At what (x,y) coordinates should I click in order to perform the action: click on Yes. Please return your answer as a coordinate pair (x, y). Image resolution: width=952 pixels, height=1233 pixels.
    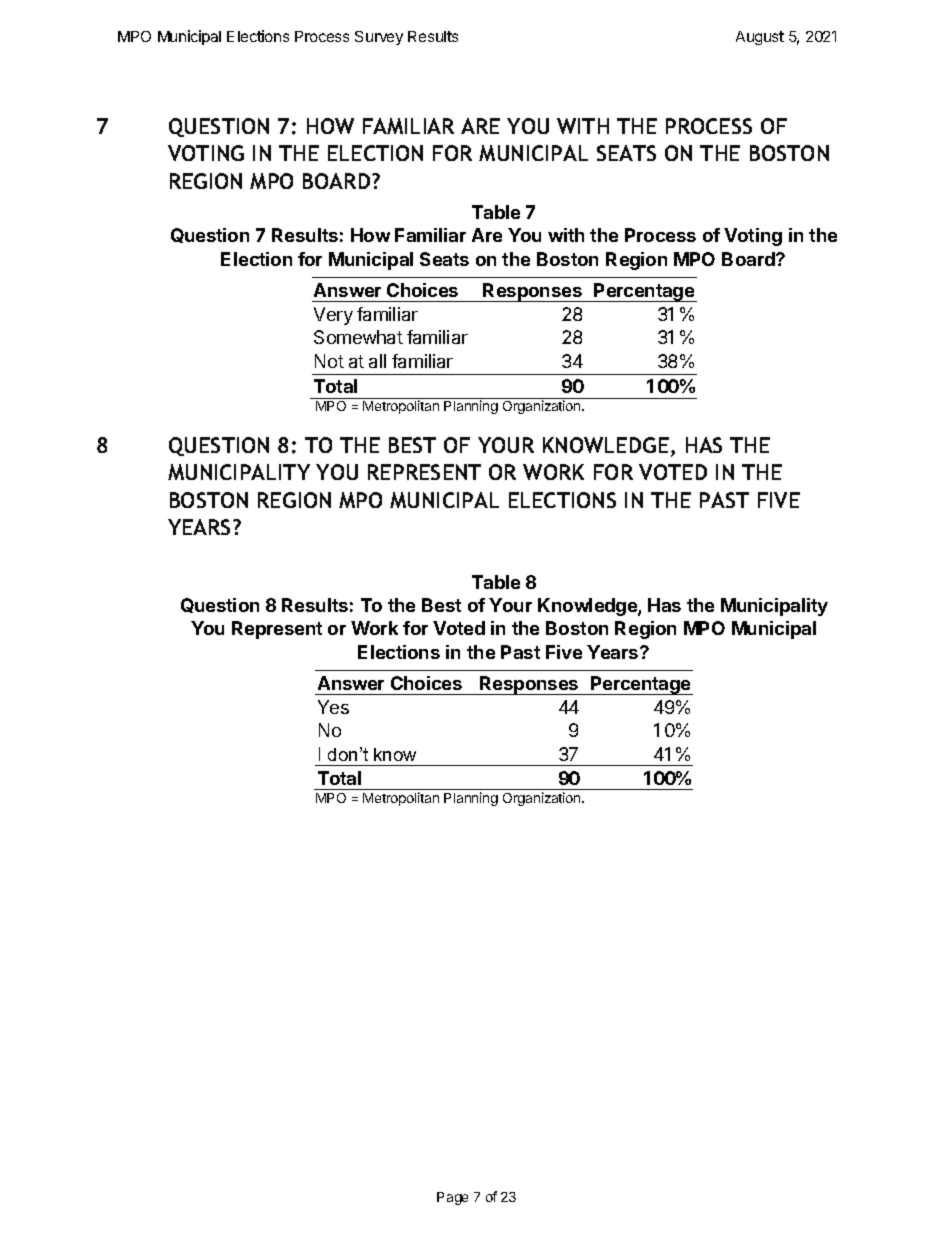
    Looking at the image, I should click on (333, 707).
